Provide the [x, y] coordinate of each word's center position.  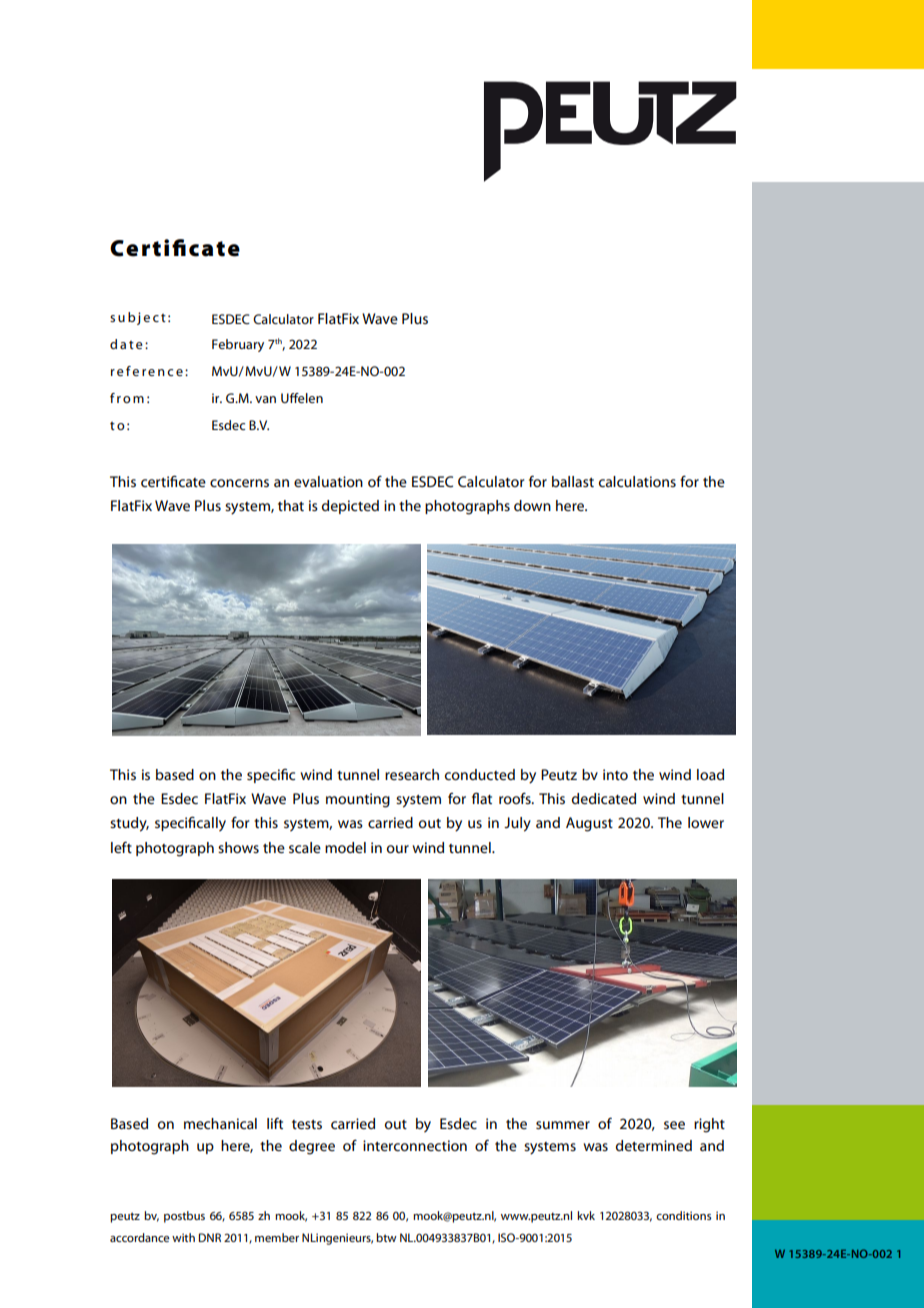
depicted [350, 507]
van [265, 399]
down [532, 505]
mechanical [220, 1123]
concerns [239, 483]
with [183, 1237]
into [615, 774]
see [674, 1125]
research [412, 774]
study [129, 824]
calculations [637, 481]
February [238, 345]
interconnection [415, 1145]
